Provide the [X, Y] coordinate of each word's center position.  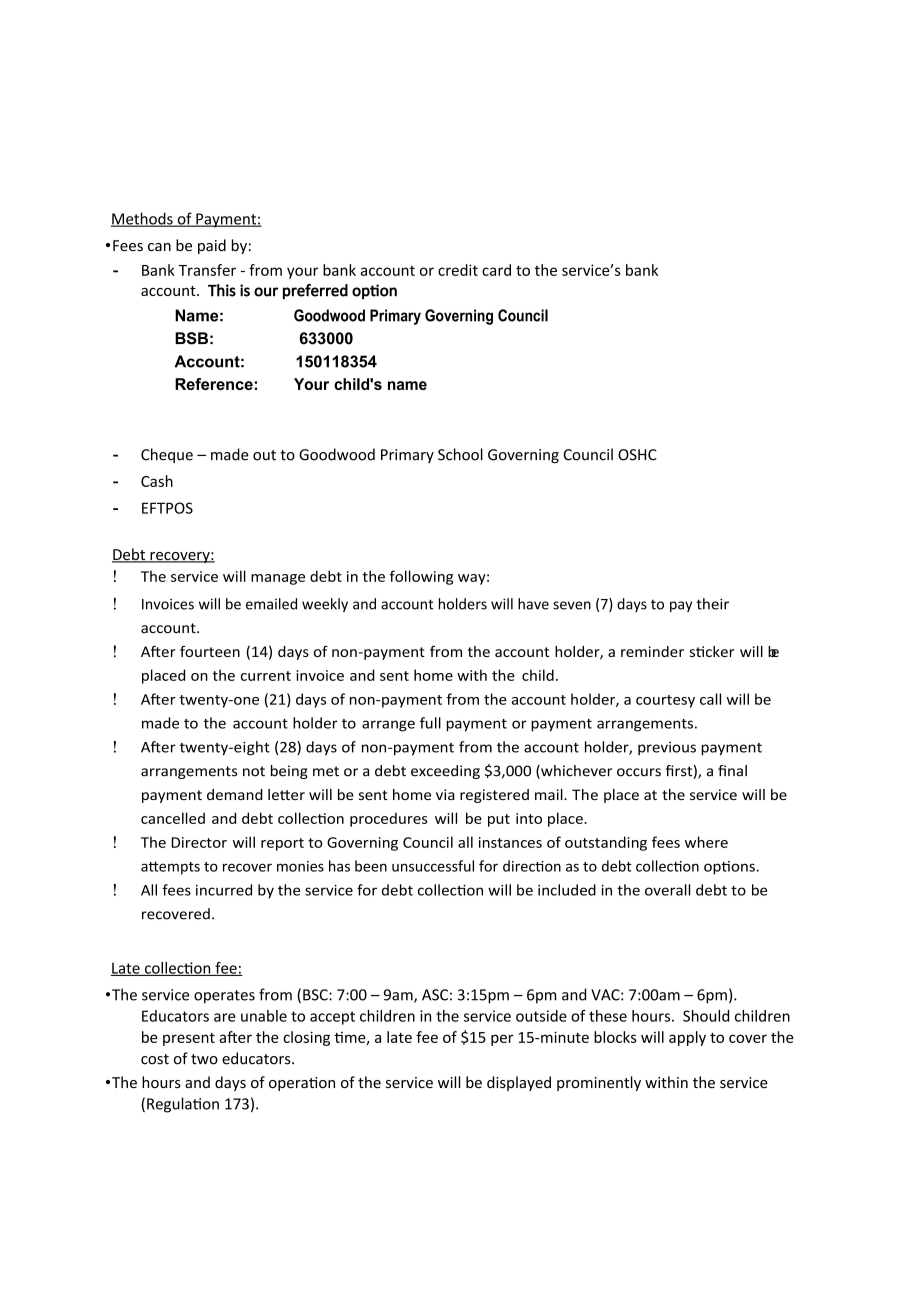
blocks [615, 1037]
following [421, 577]
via [445, 794]
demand [235, 794]
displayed [519, 1083]
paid [212, 246]
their [712, 604]
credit [458, 270]
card [496, 270]
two [204, 1059]
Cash [157, 481]
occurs [639, 772]
